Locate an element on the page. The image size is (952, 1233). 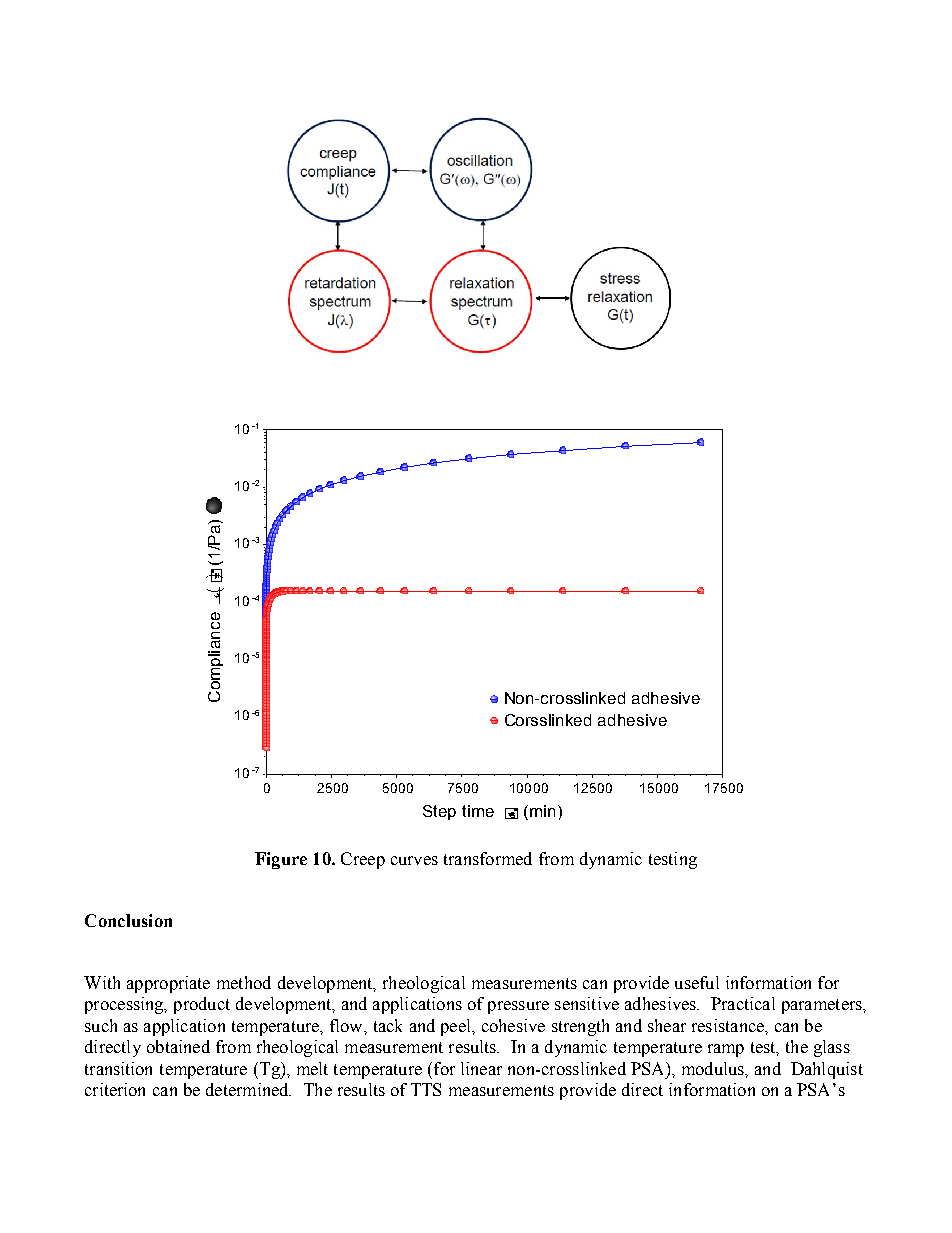
determined is located at coordinates (248, 1089).
